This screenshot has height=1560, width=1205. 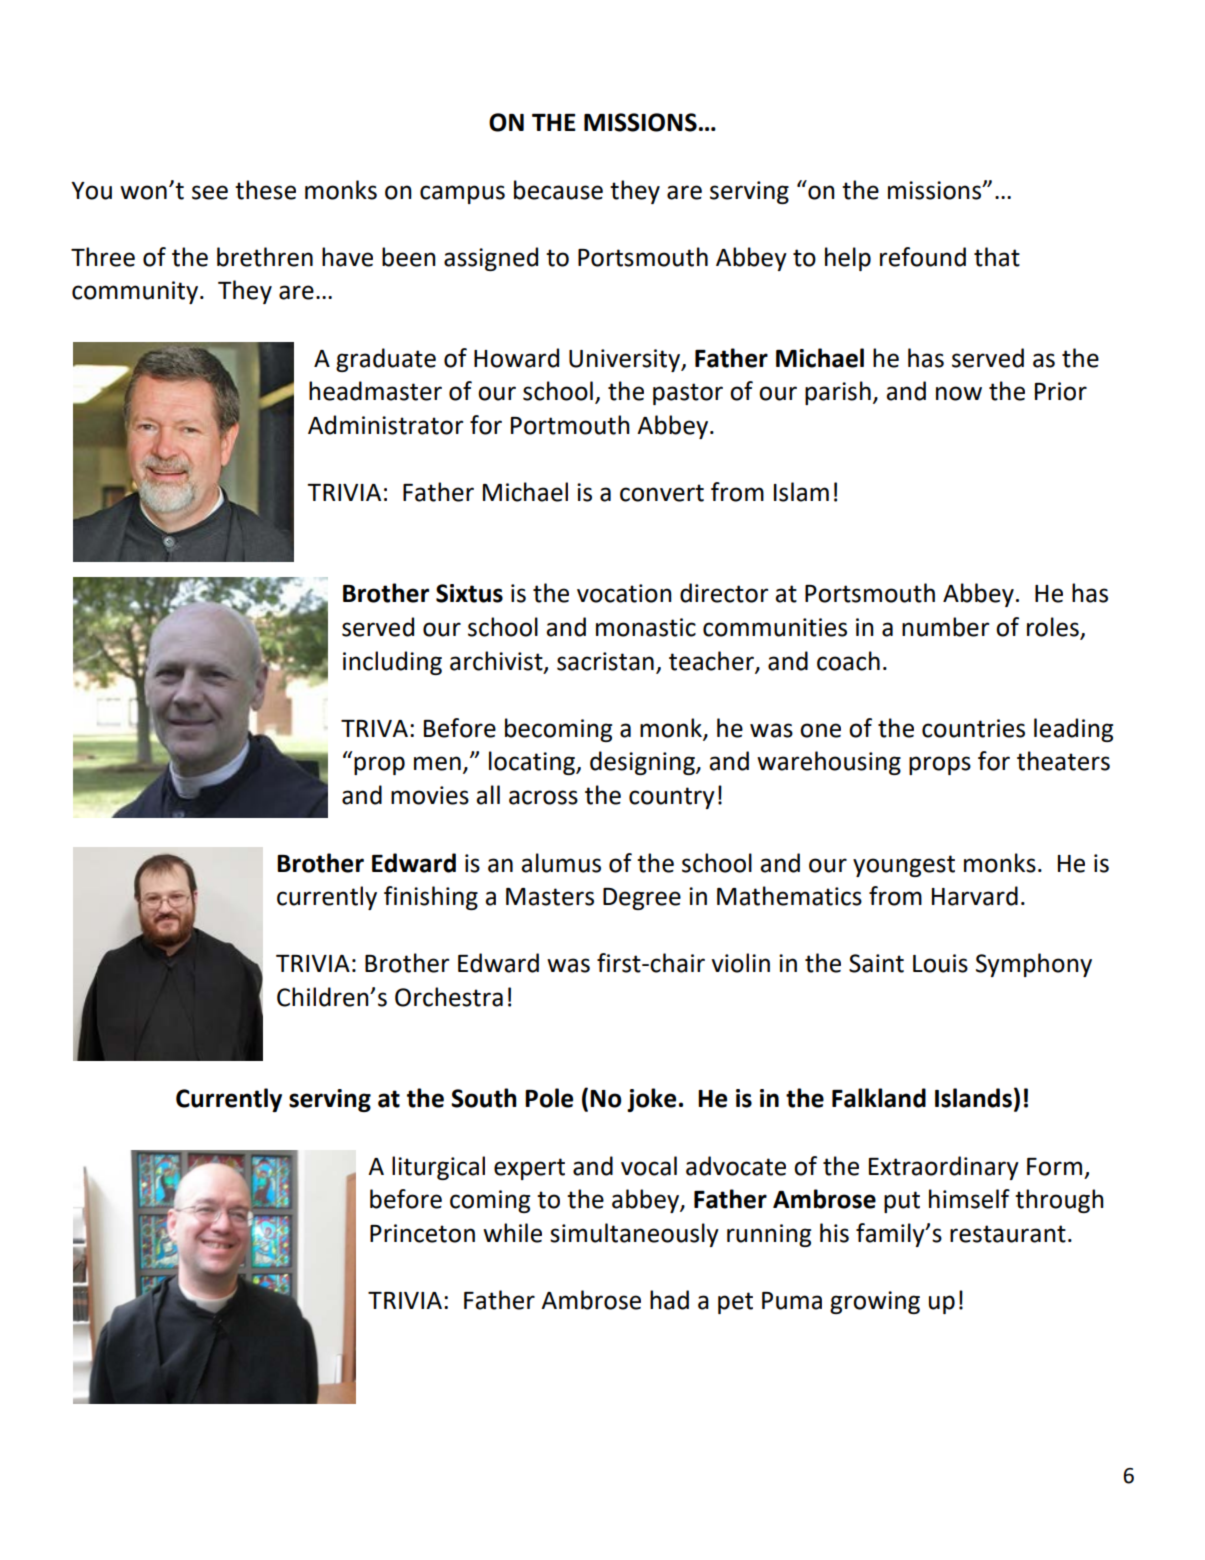 I want to click on Administrator, so click(x=385, y=425).
